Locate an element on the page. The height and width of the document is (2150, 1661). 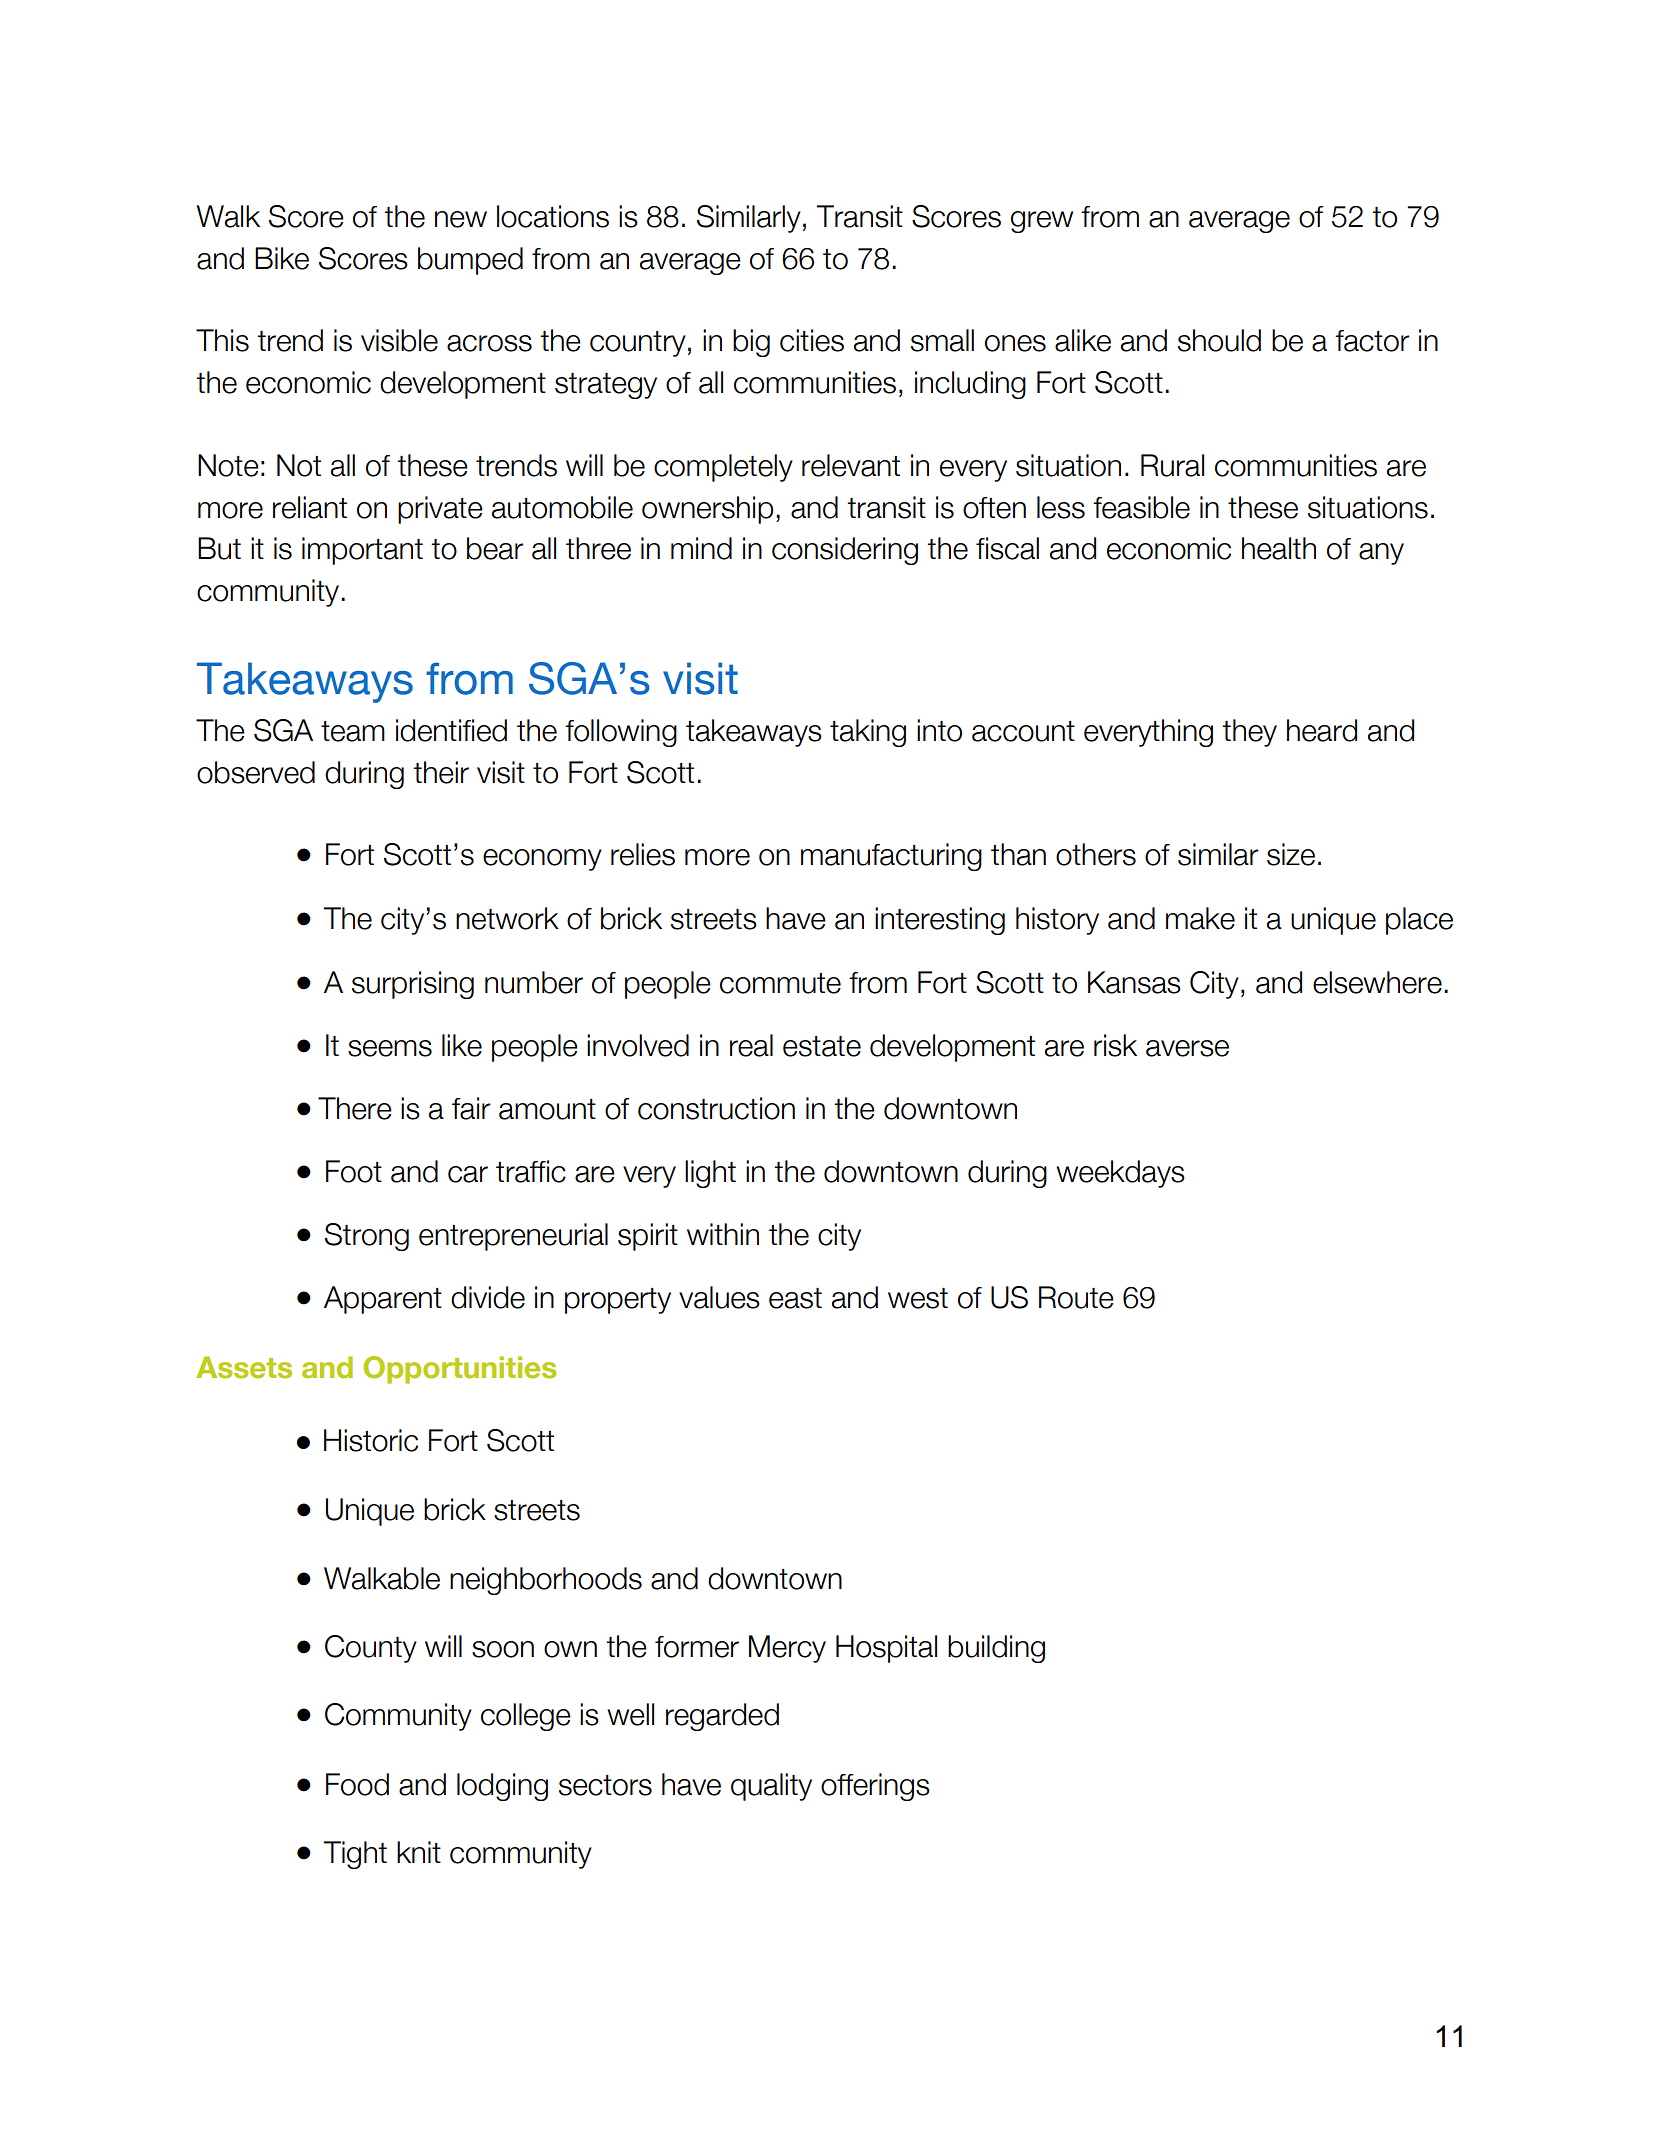
cities is located at coordinates (812, 340).
